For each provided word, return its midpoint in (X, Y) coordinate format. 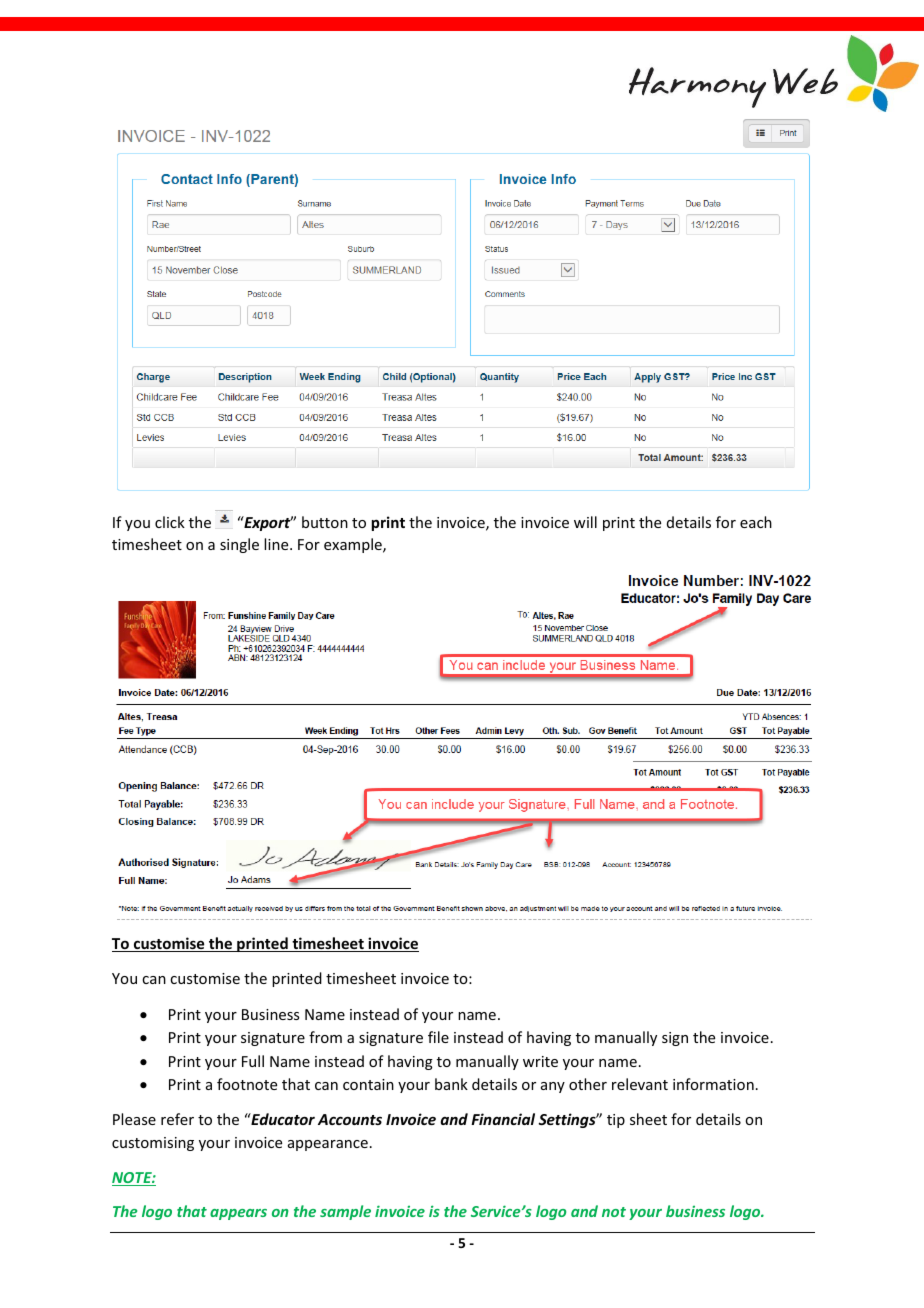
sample (345, 1212)
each (756, 522)
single (239, 545)
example (354, 545)
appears (238, 1214)
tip (616, 1121)
